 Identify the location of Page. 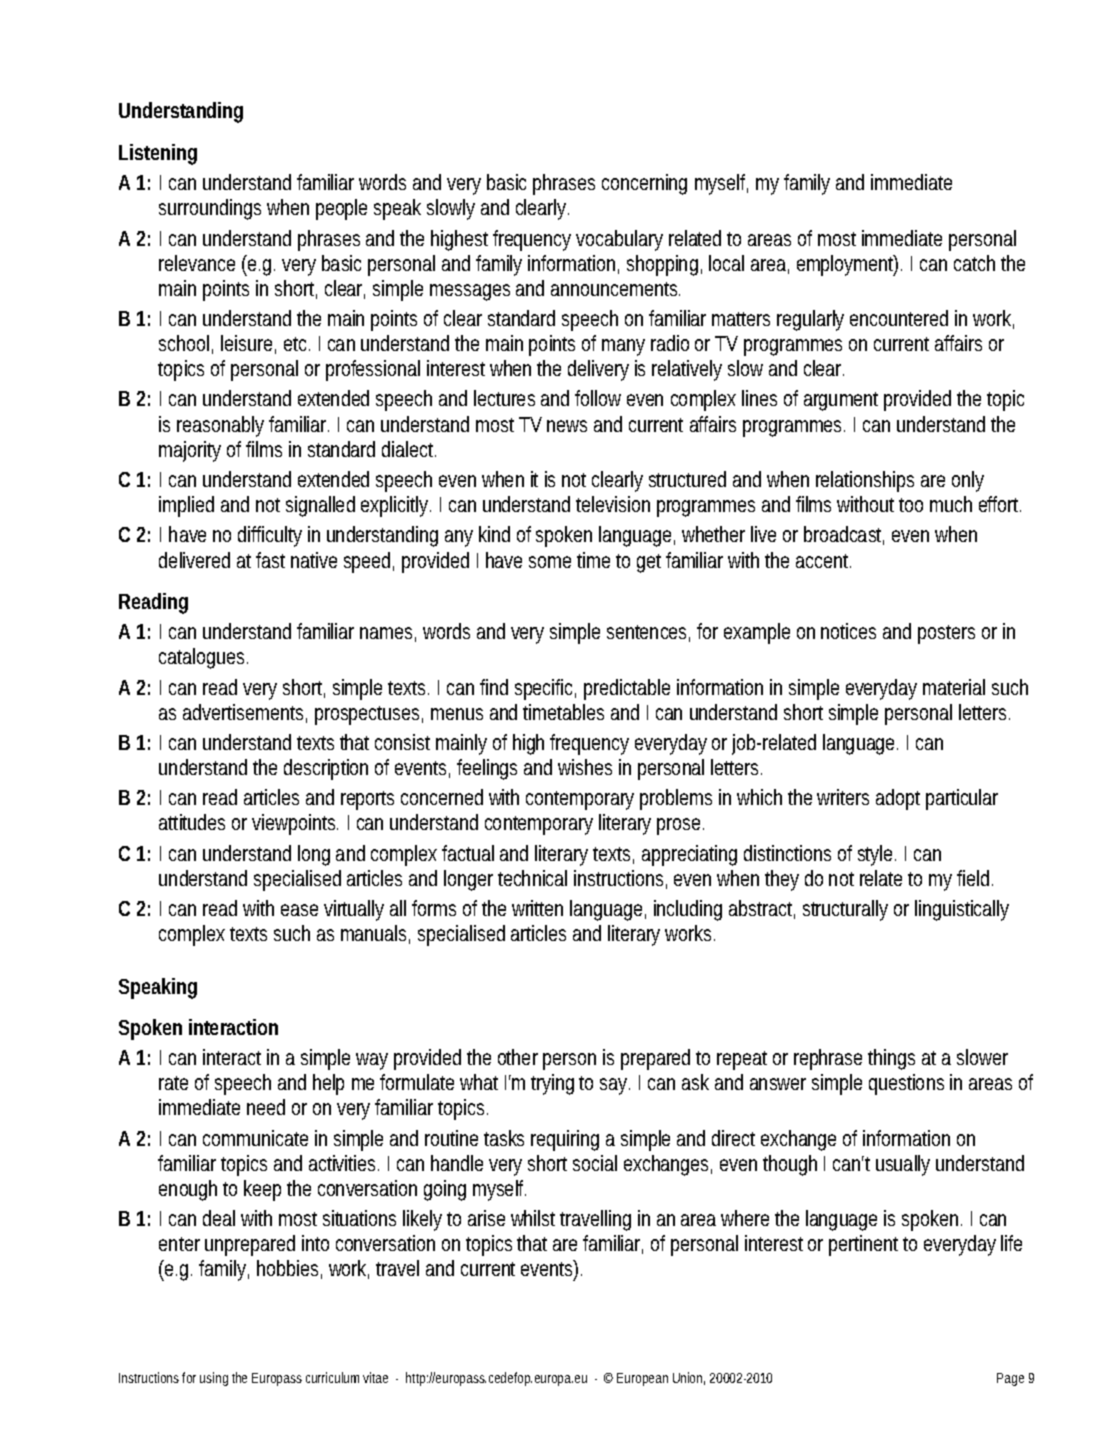
(1010, 1379).
